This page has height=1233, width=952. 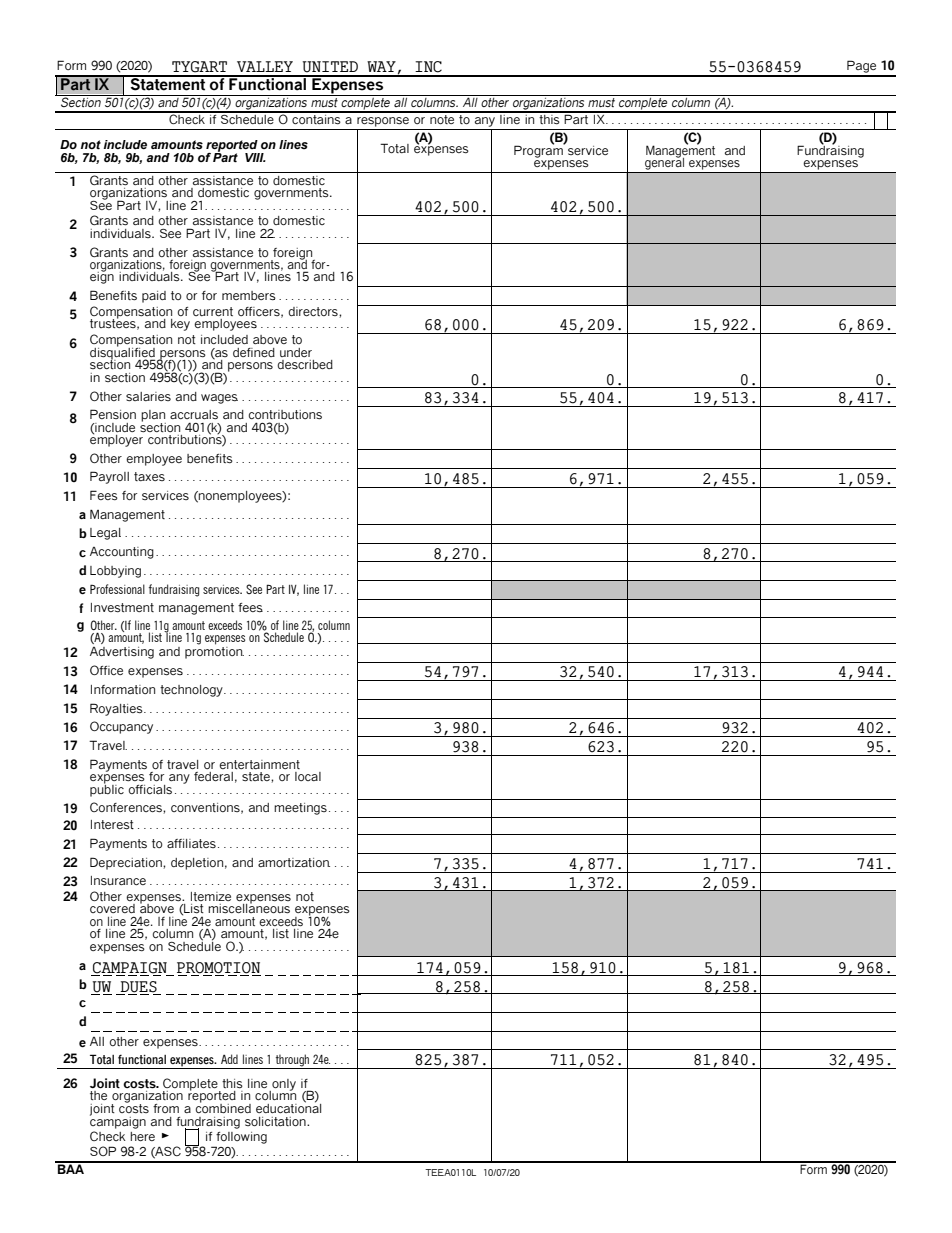 I want to click on technology, so click(x=192, y=691).
